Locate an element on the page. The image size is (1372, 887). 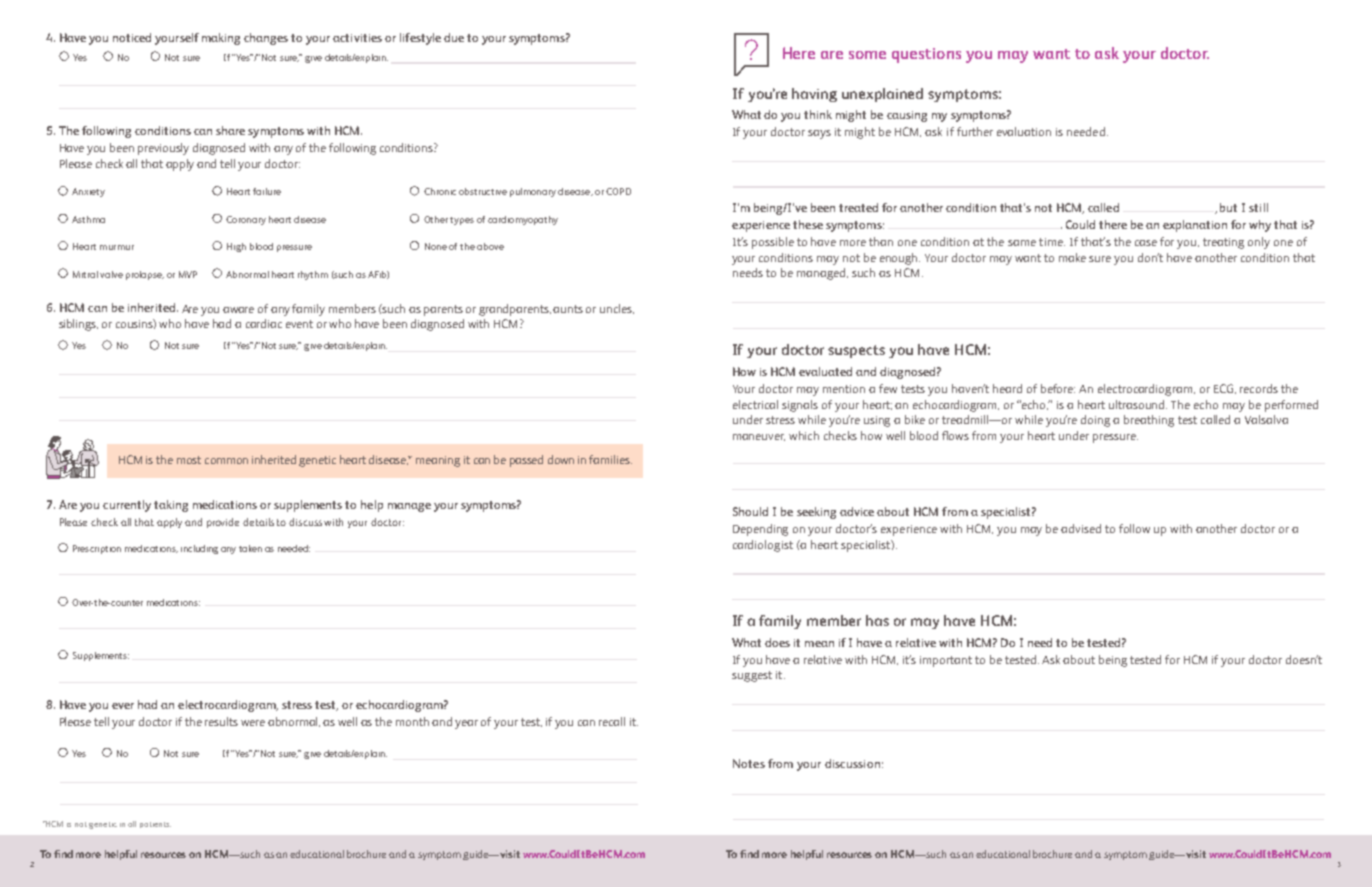
having is located at coordinates (814, 95).
